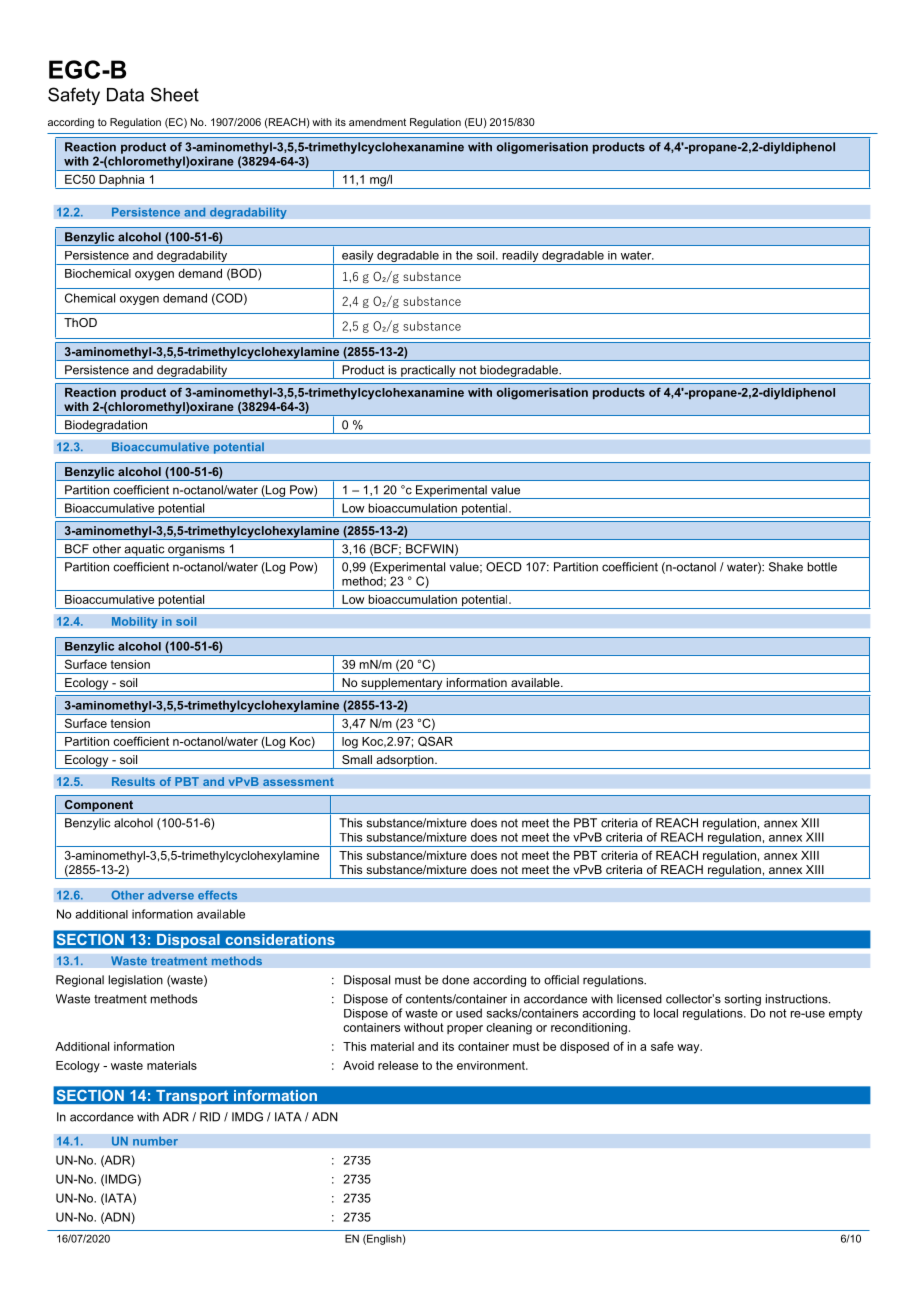  Describe the element at coordinates (210, 1117) in the page. I see `RID` at that location.
